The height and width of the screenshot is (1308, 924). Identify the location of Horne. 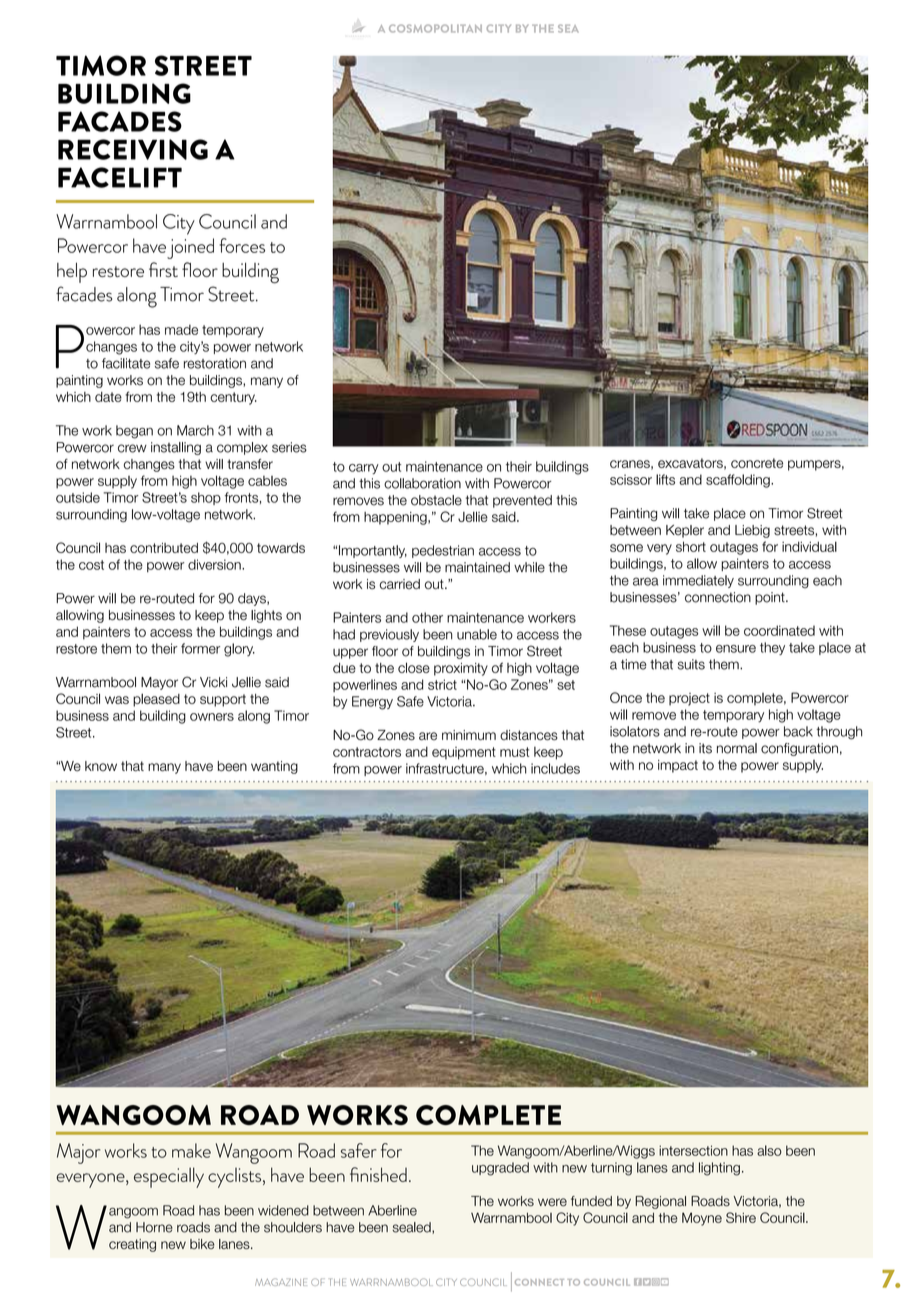
(154, 1227).
